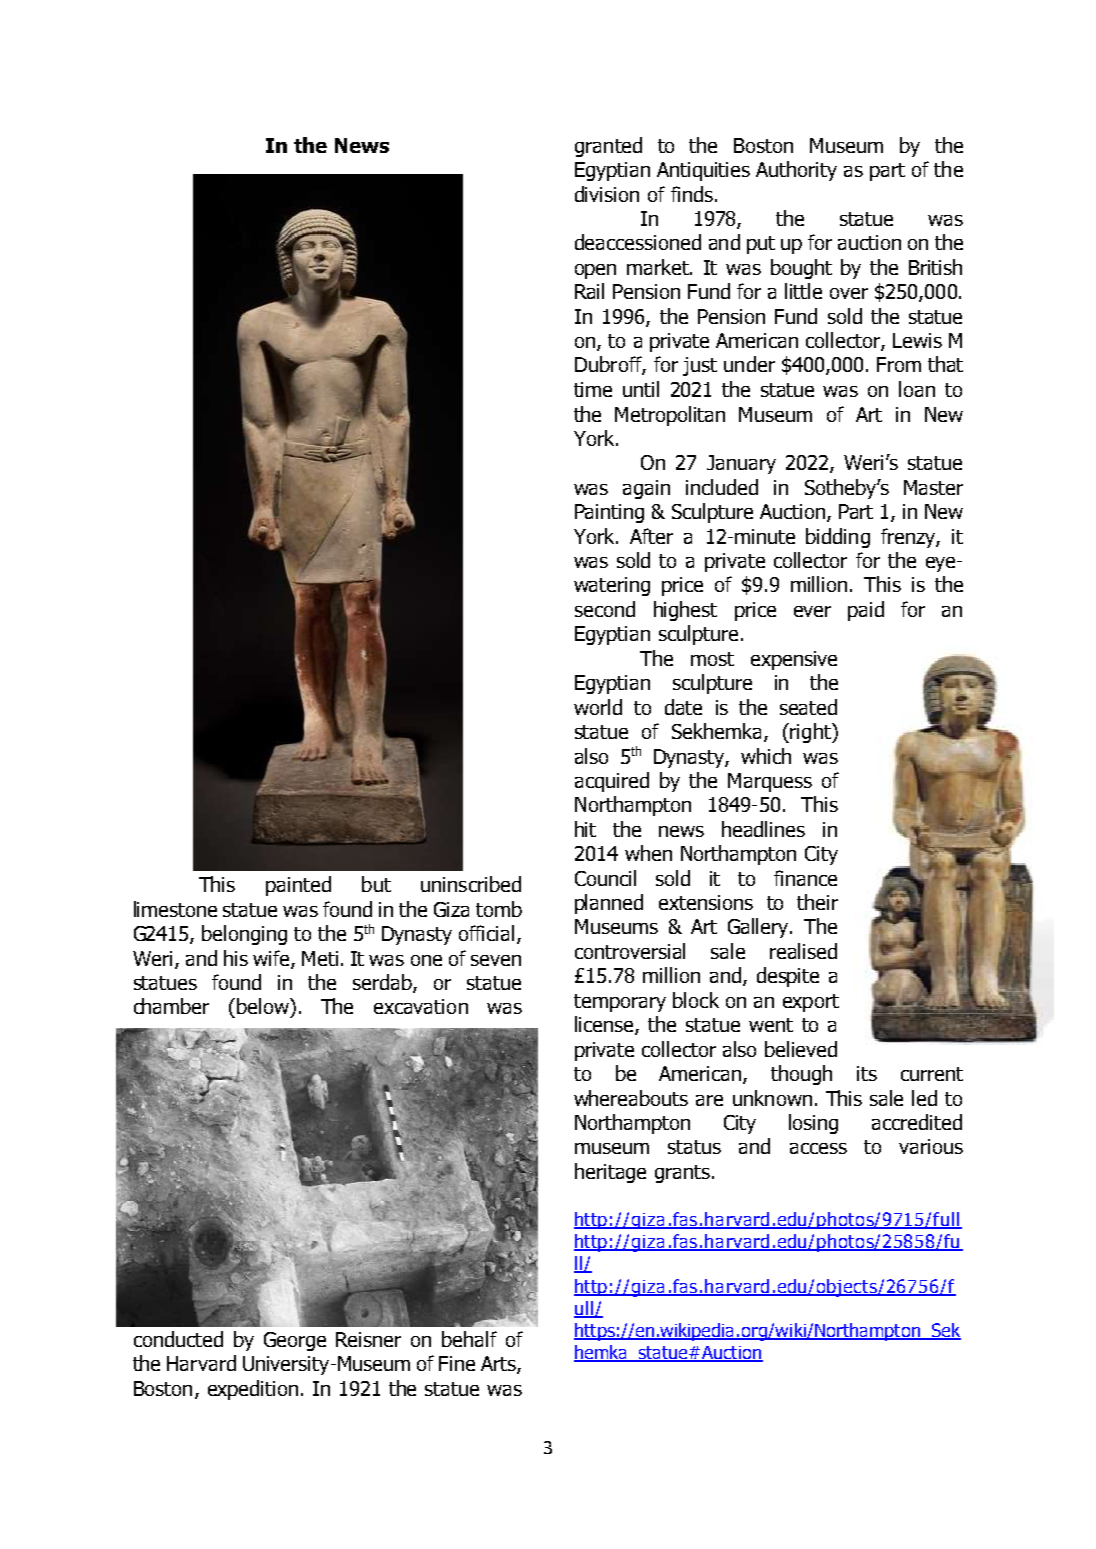 The image size is (1096, 1549). I want to click on below, so click(264, 1006).
